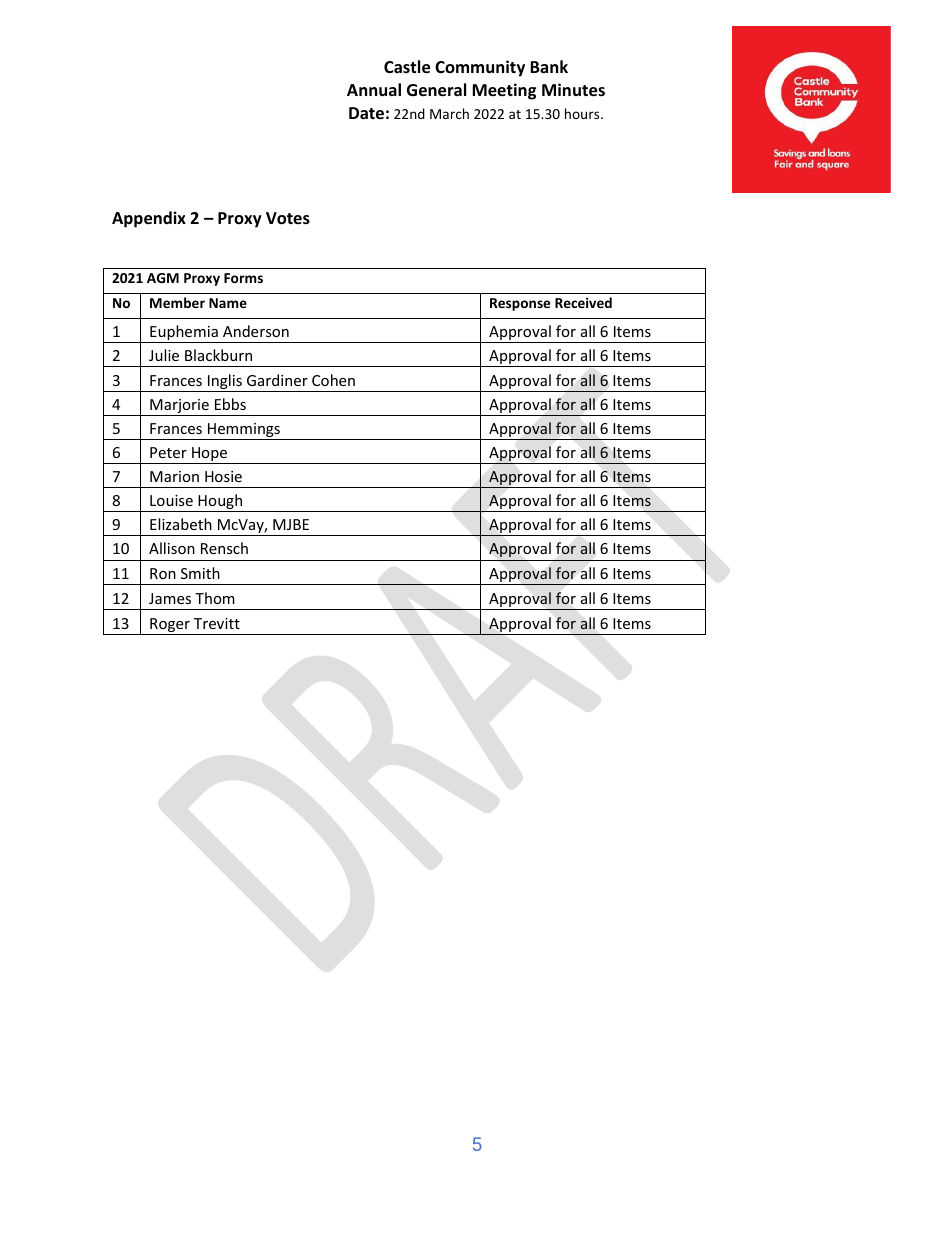 The image size is (952, 1233). What do you see at coordinates (504, 91) in the screenshot?
I see `Meeting` at bounding box center [504, 91].
